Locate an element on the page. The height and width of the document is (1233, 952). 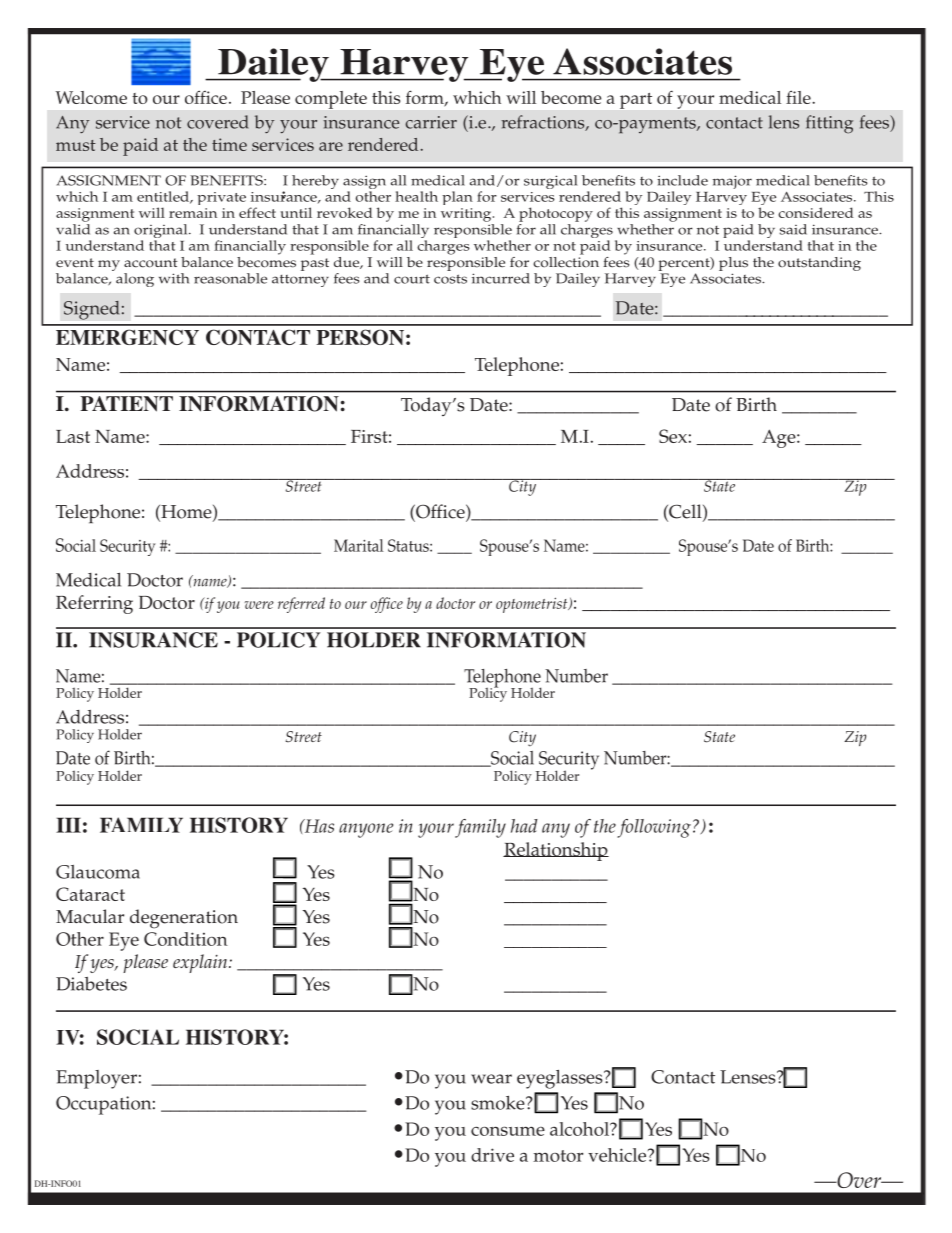
file is located at coordinates (799, 97).
